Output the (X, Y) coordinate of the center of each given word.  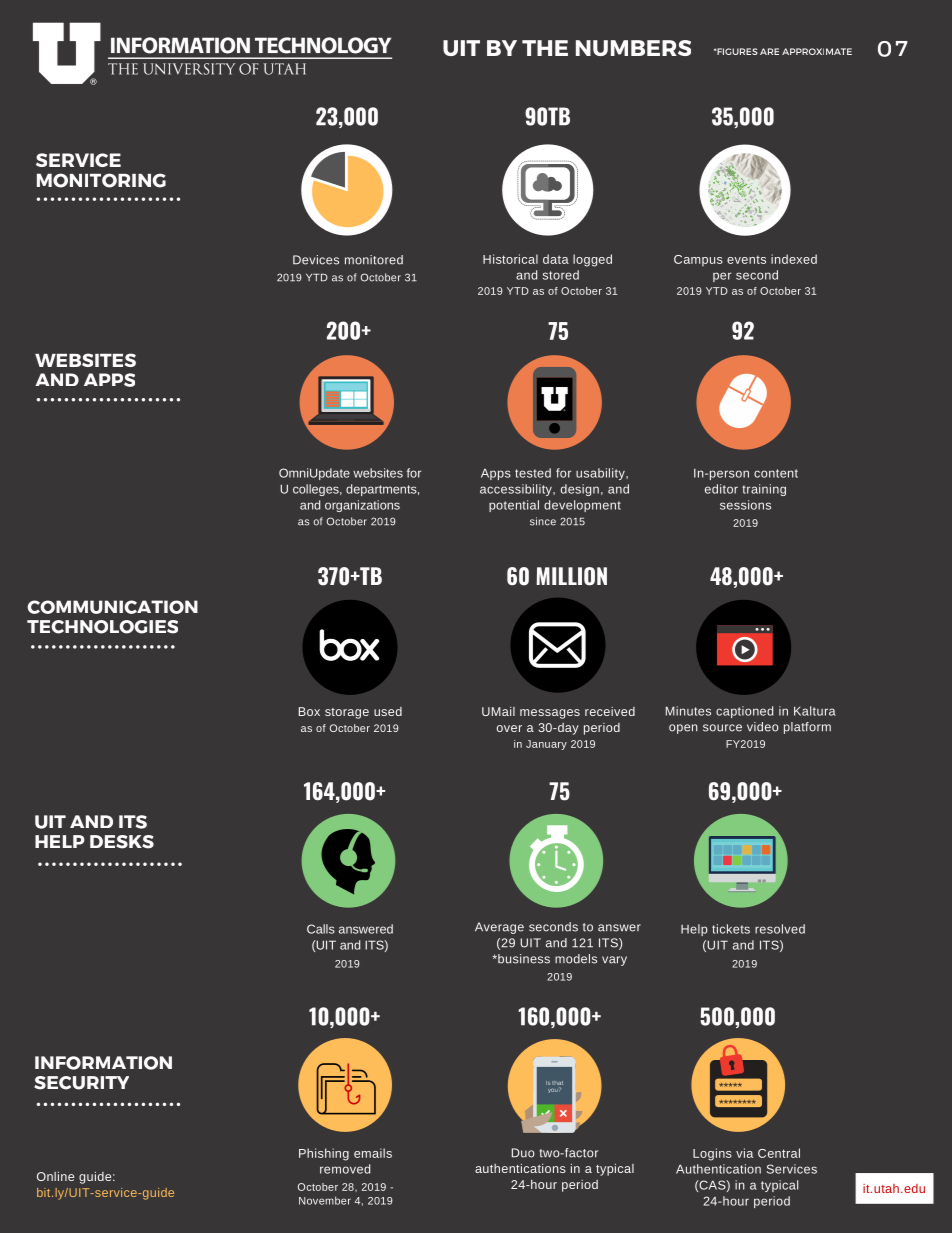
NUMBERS (633, 48)
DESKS (122, 842)
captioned (744, 712)
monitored (374, 260)
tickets (731, 929)
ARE (769, 51)
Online (55, 1176)
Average (499, 928)
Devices (316, 260)
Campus (698, 261)
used (388, 711)
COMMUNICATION (112, 607)
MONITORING (101, 180)
